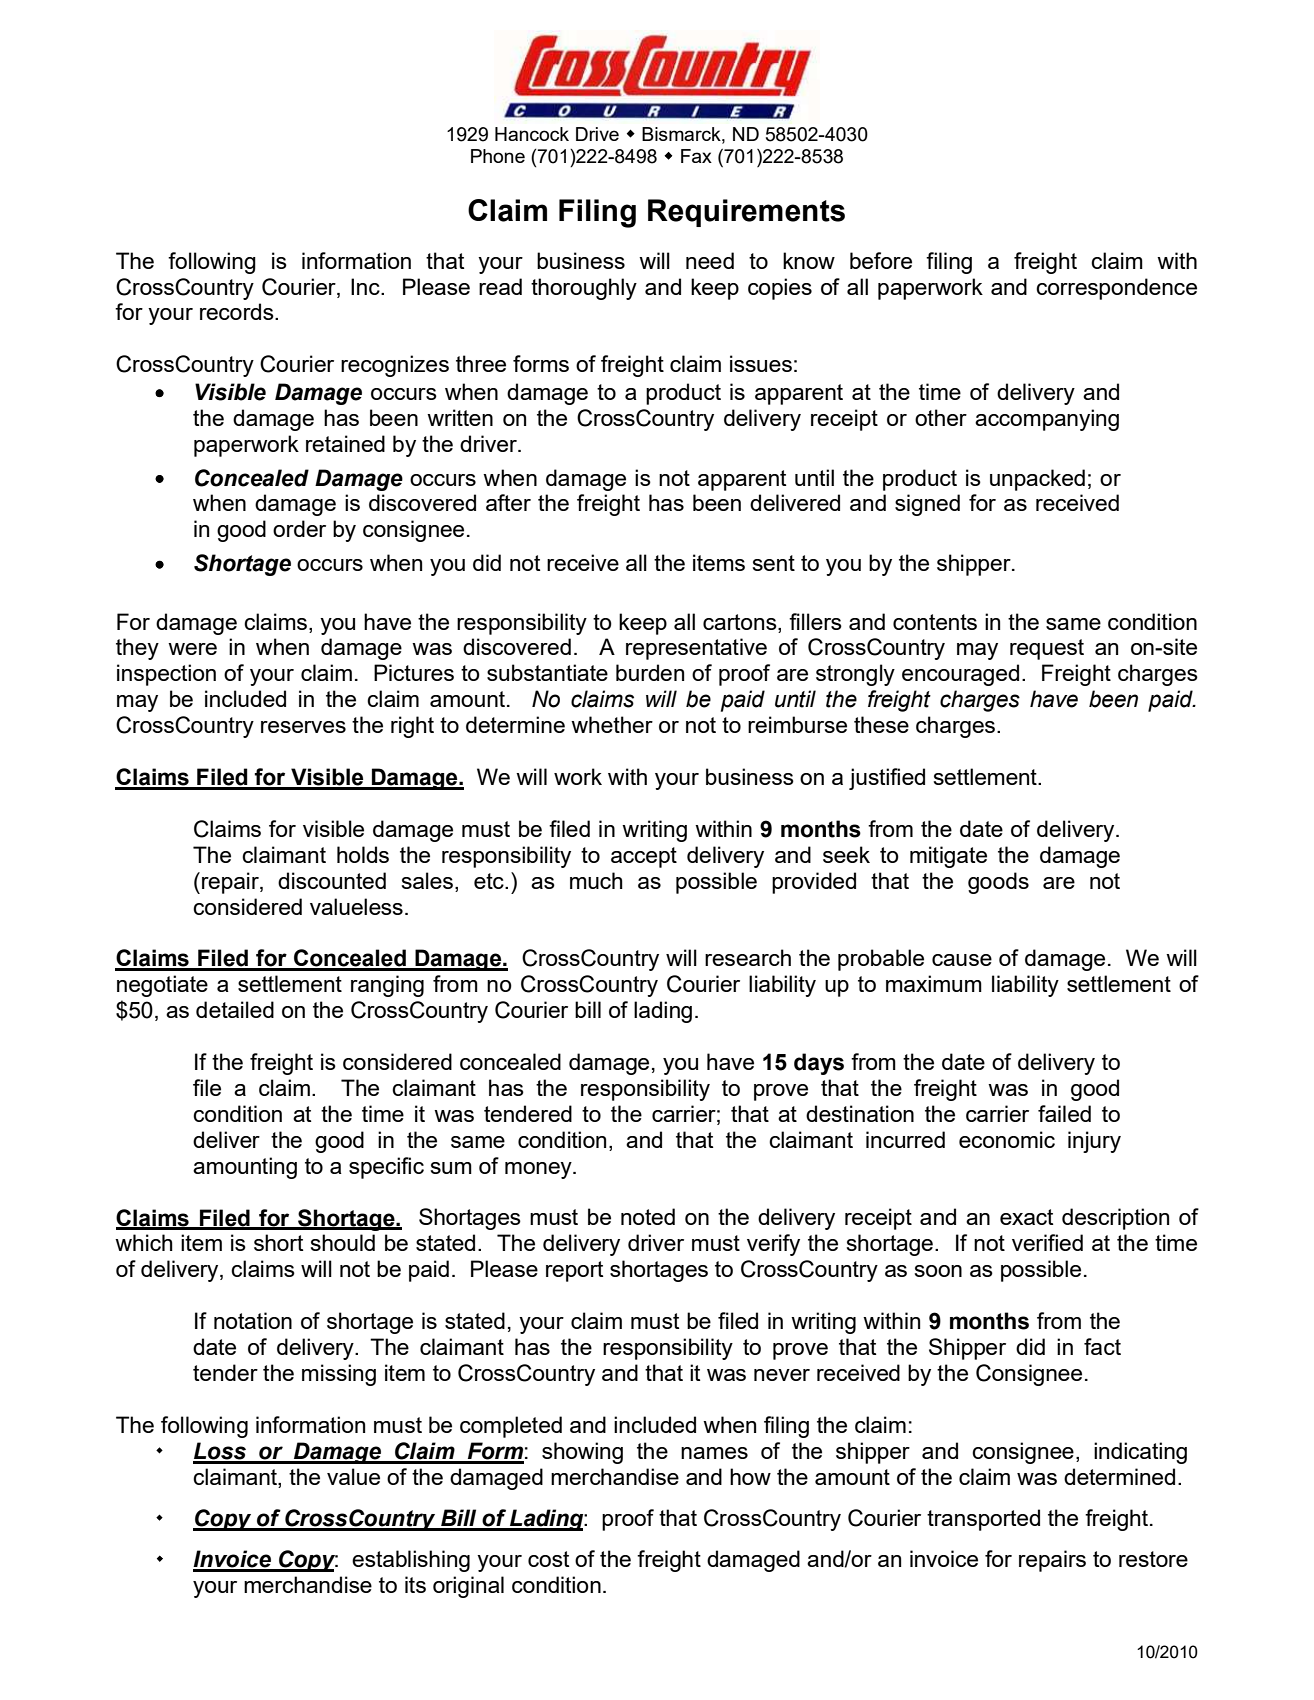 This screenshot has width=1314, height=1700. I want to click on records, so click(238, 311).
